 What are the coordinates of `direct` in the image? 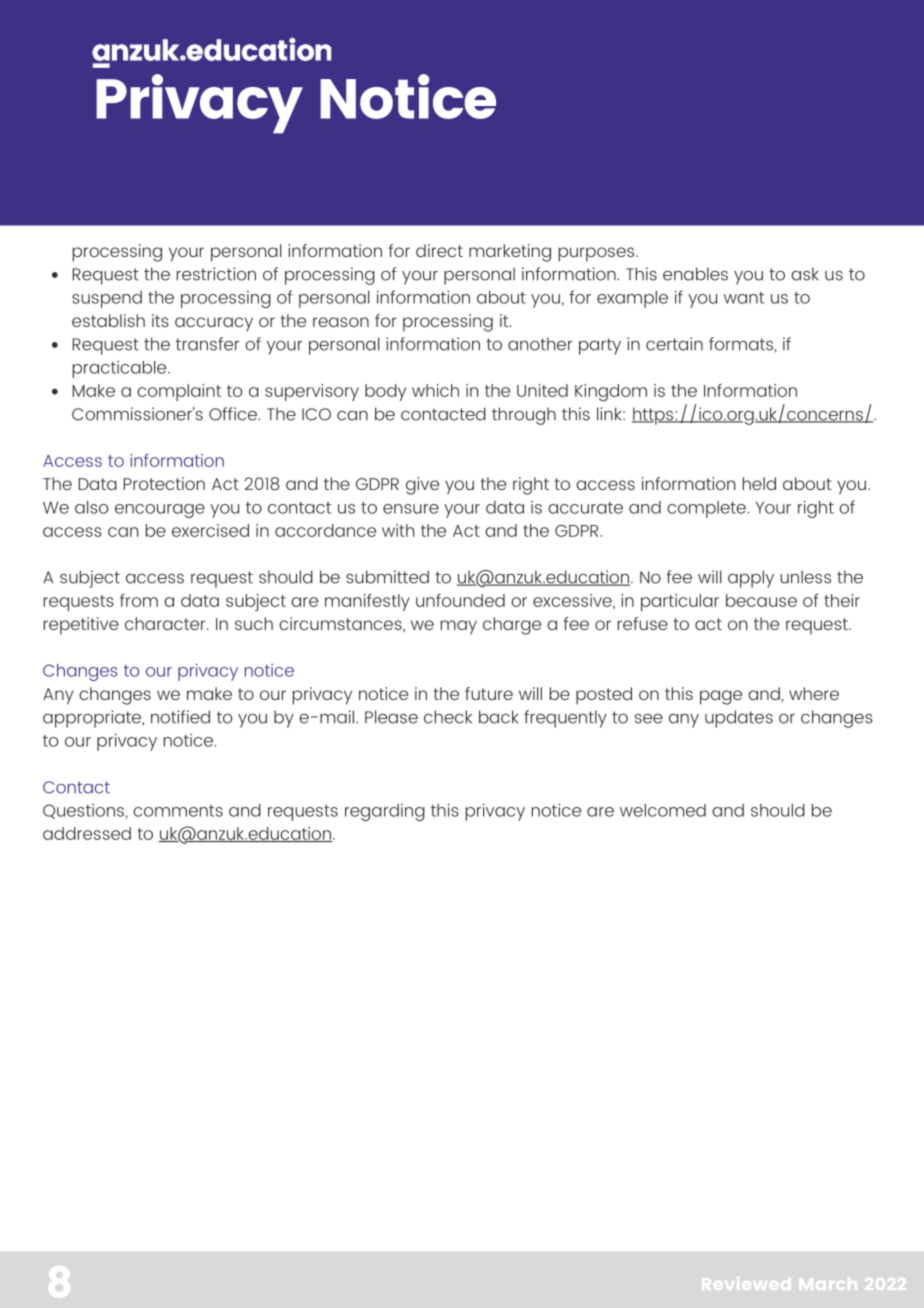 It's located at (439, 250).
